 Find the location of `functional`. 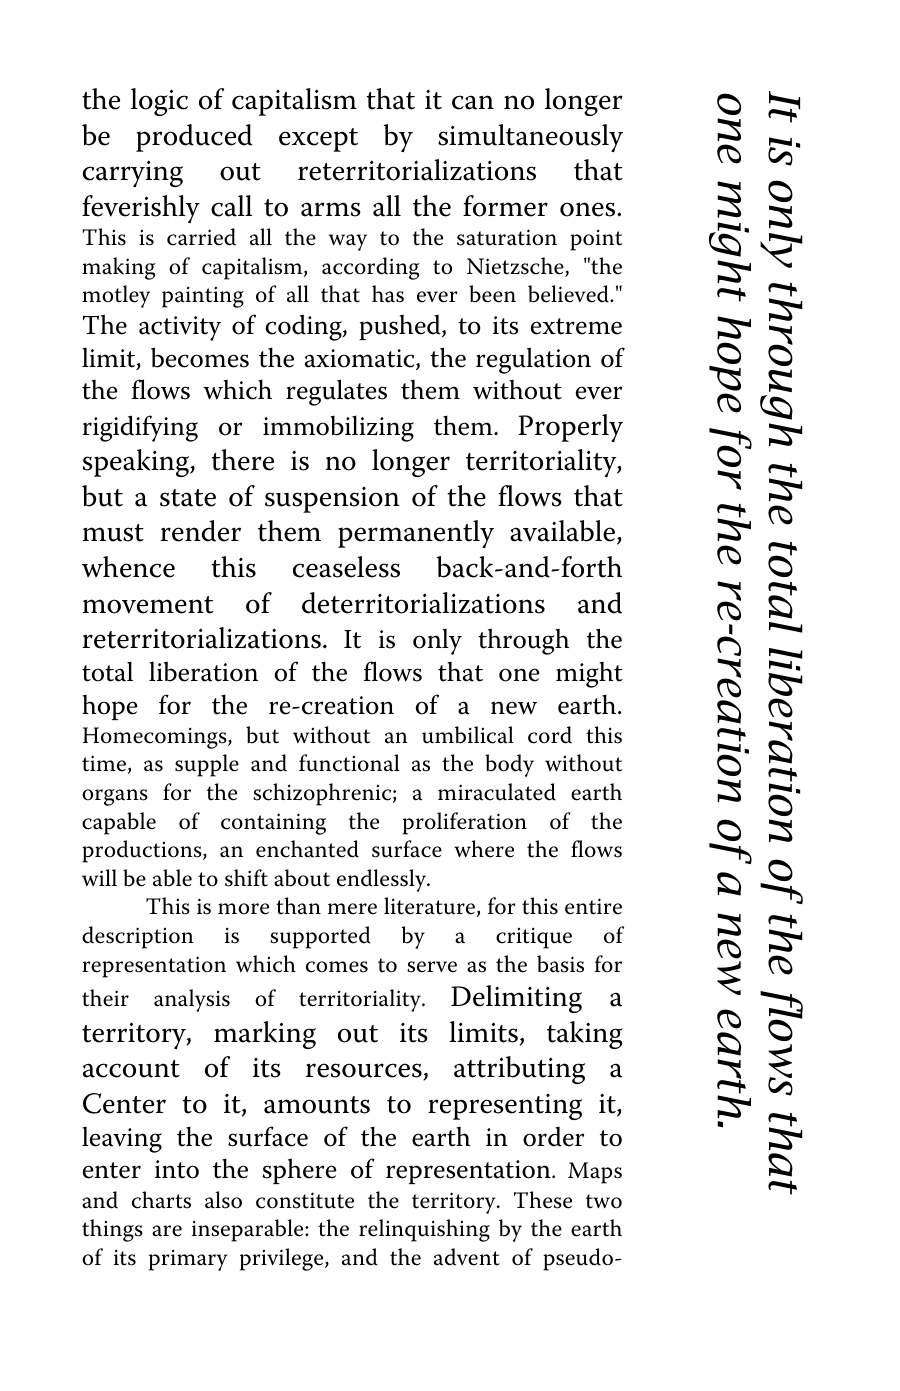

functional is located at coordinates (349, 763).
